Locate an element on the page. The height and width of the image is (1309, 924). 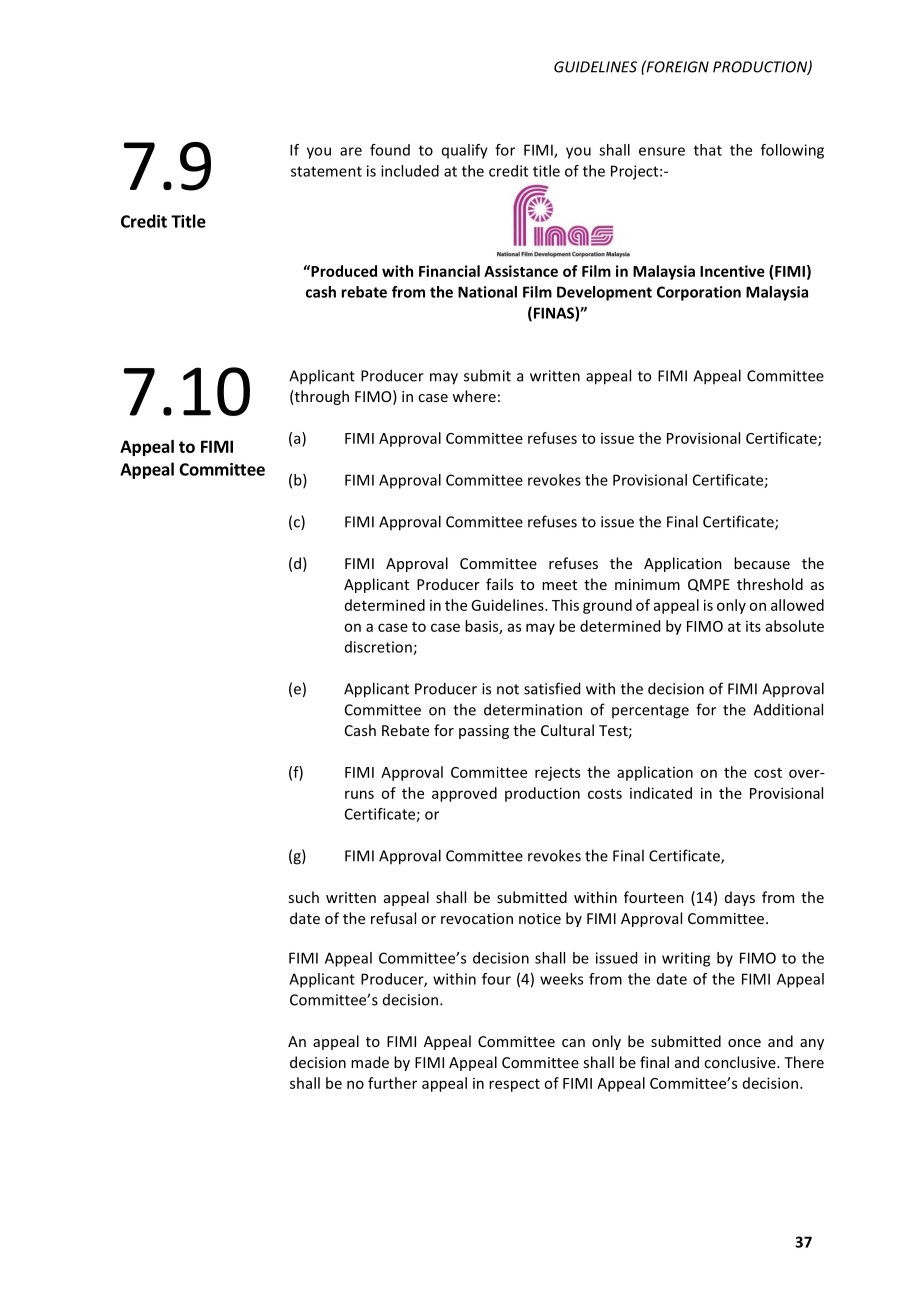
following is located at coordinates (792, 151).
